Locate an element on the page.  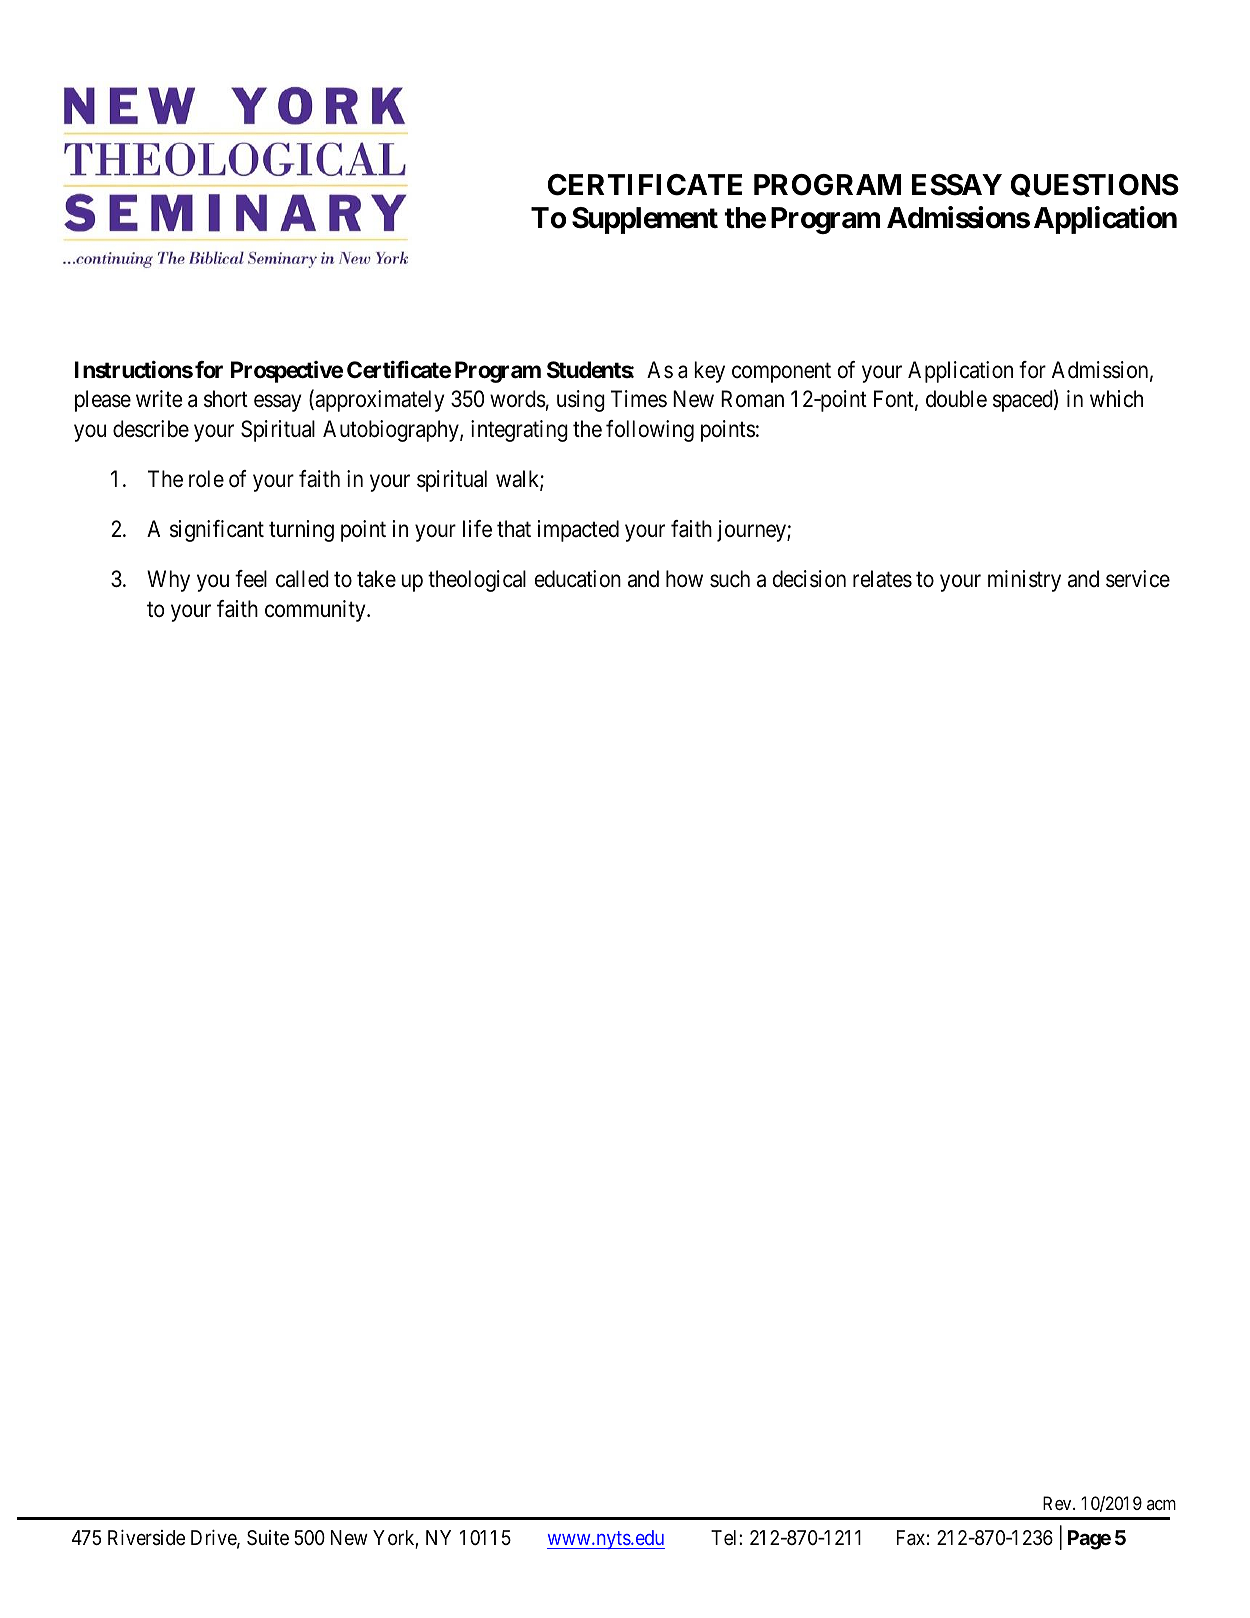
service is located at coordinates (1138, 579).
